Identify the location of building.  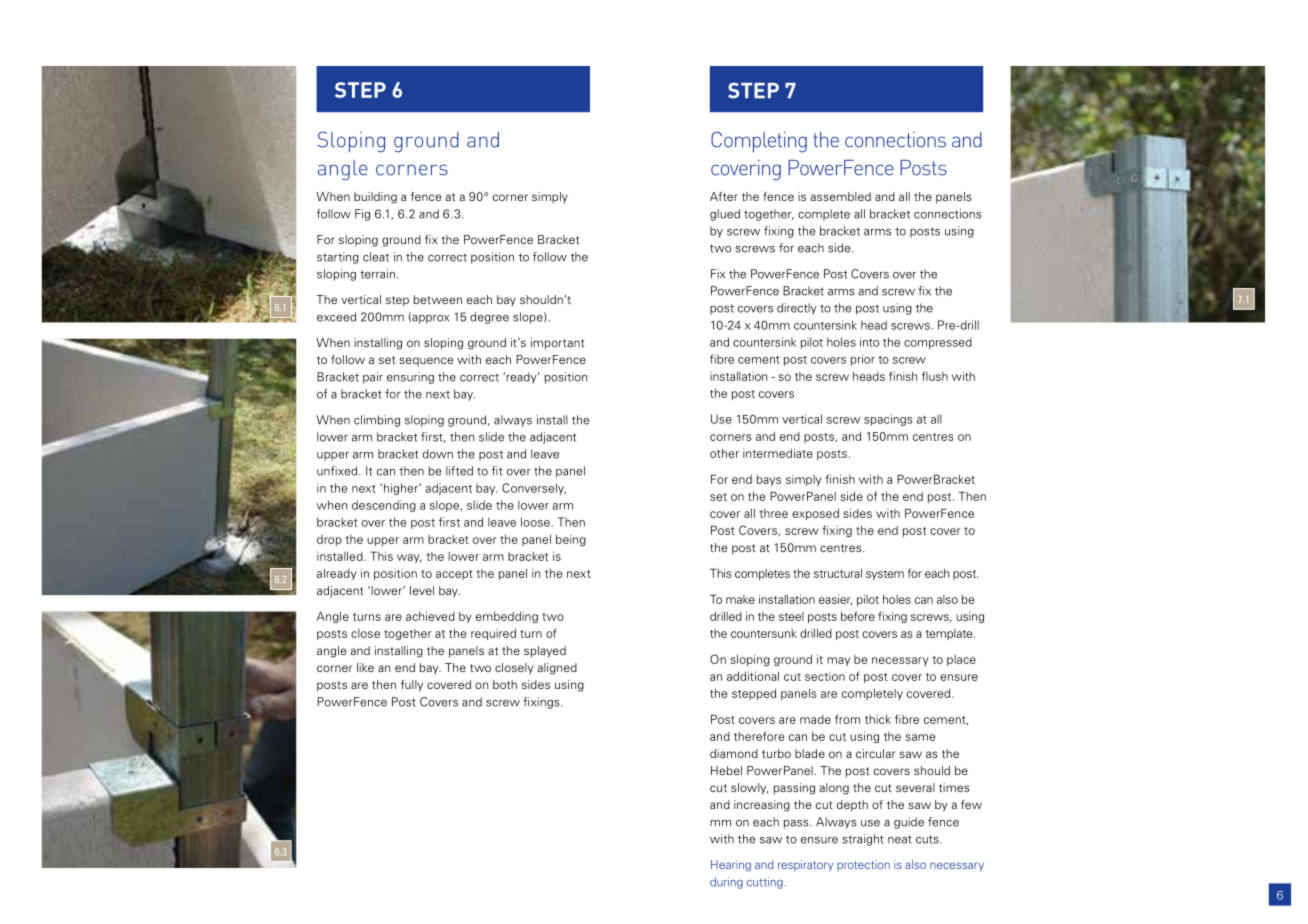
(375, 198).
